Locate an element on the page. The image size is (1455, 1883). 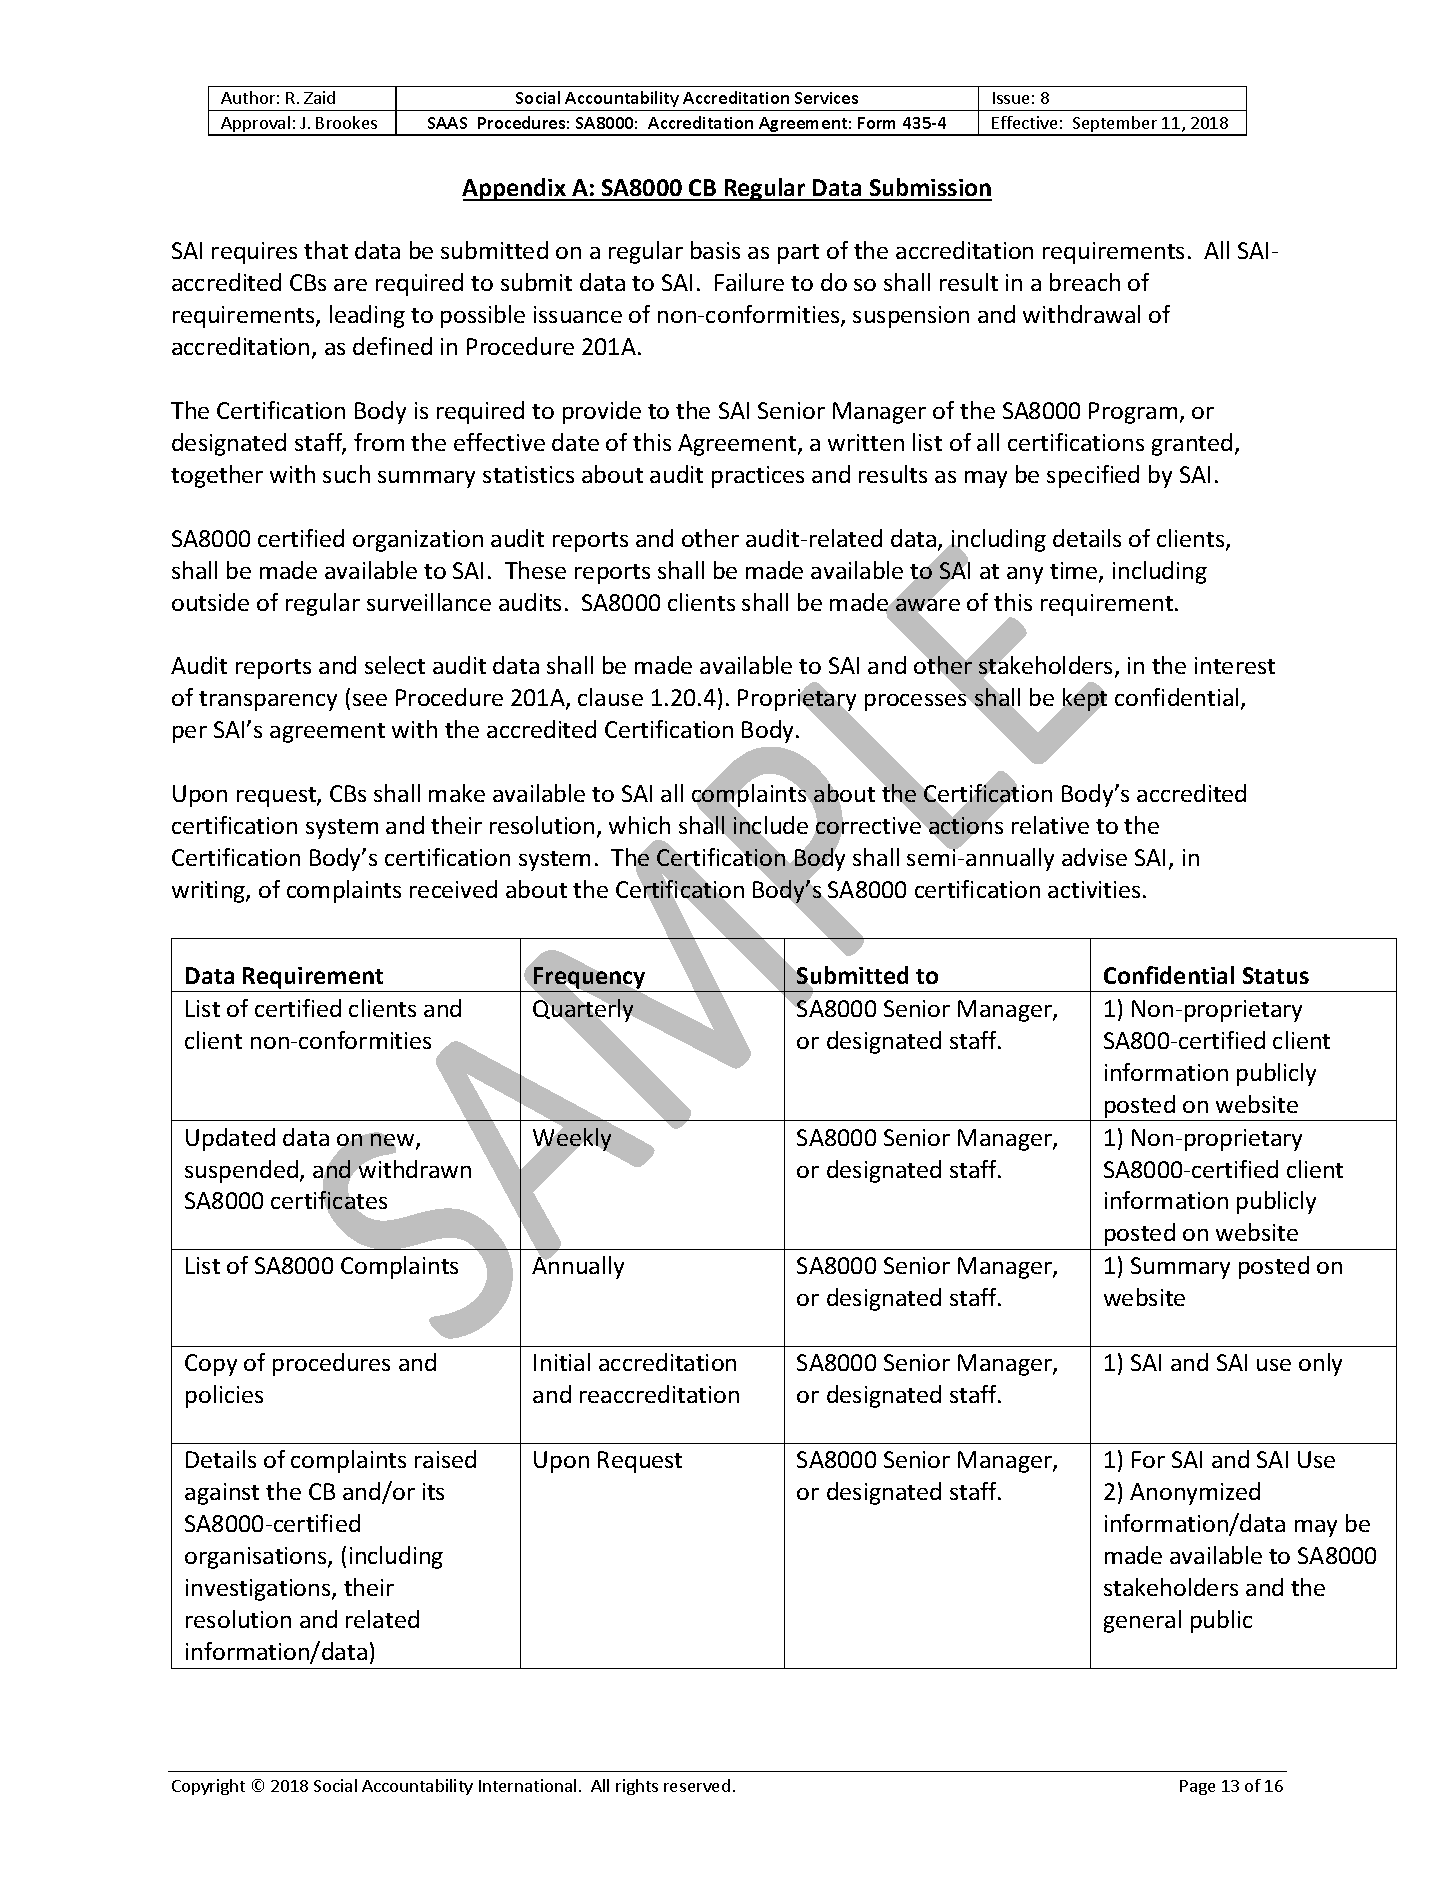
investigations is located at coordinates (259, 1590).
